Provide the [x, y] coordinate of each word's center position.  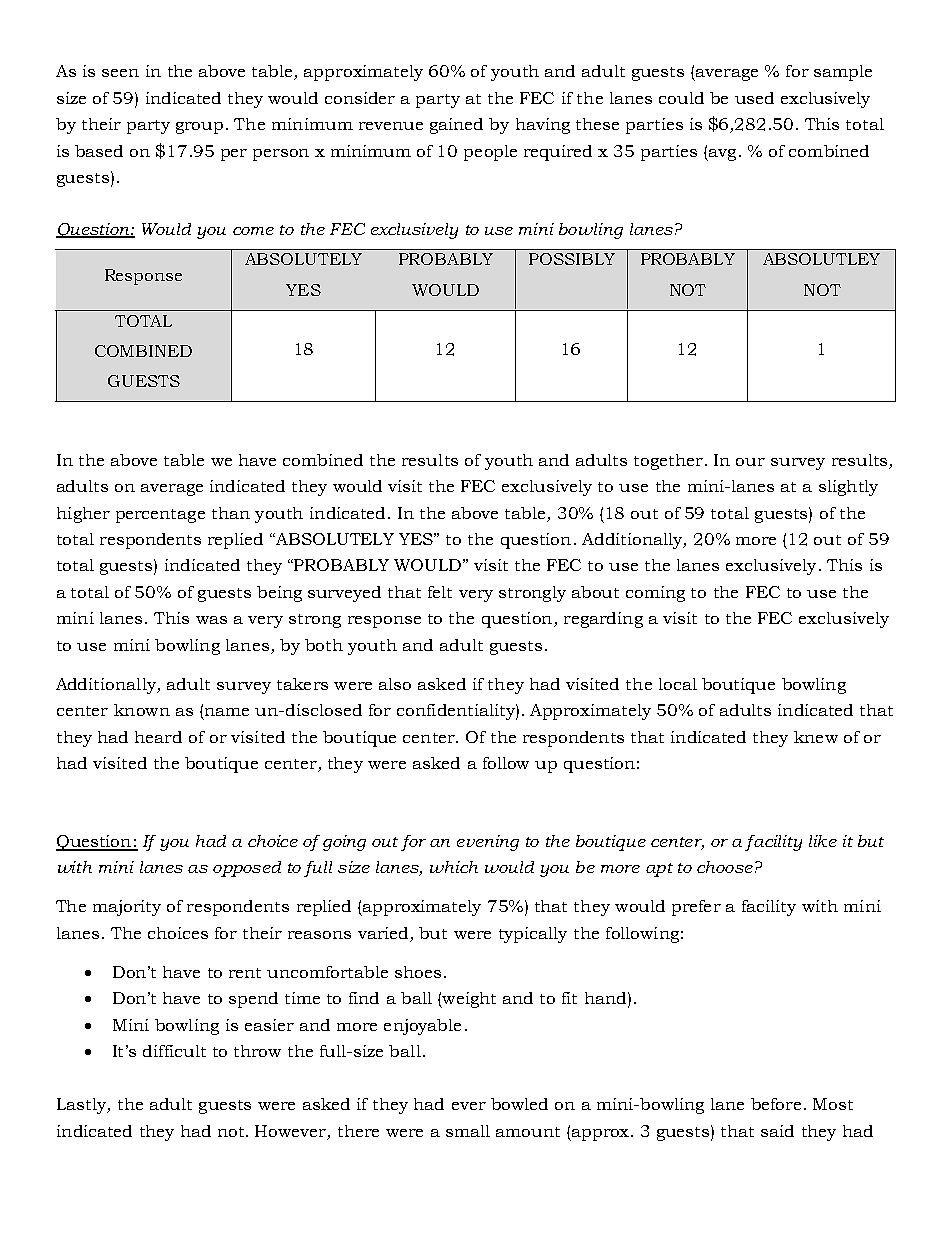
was [211, 620]
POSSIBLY [572, 259]
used [754, 98]
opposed [247, 869]
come [253, 231]
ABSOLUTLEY [821, 259]
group [199, 128]
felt [440, 592]
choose [725, 867]
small [468, 1131]
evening [488, 843]
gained [456, 126]
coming [655, 594]
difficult [174, 1051]
